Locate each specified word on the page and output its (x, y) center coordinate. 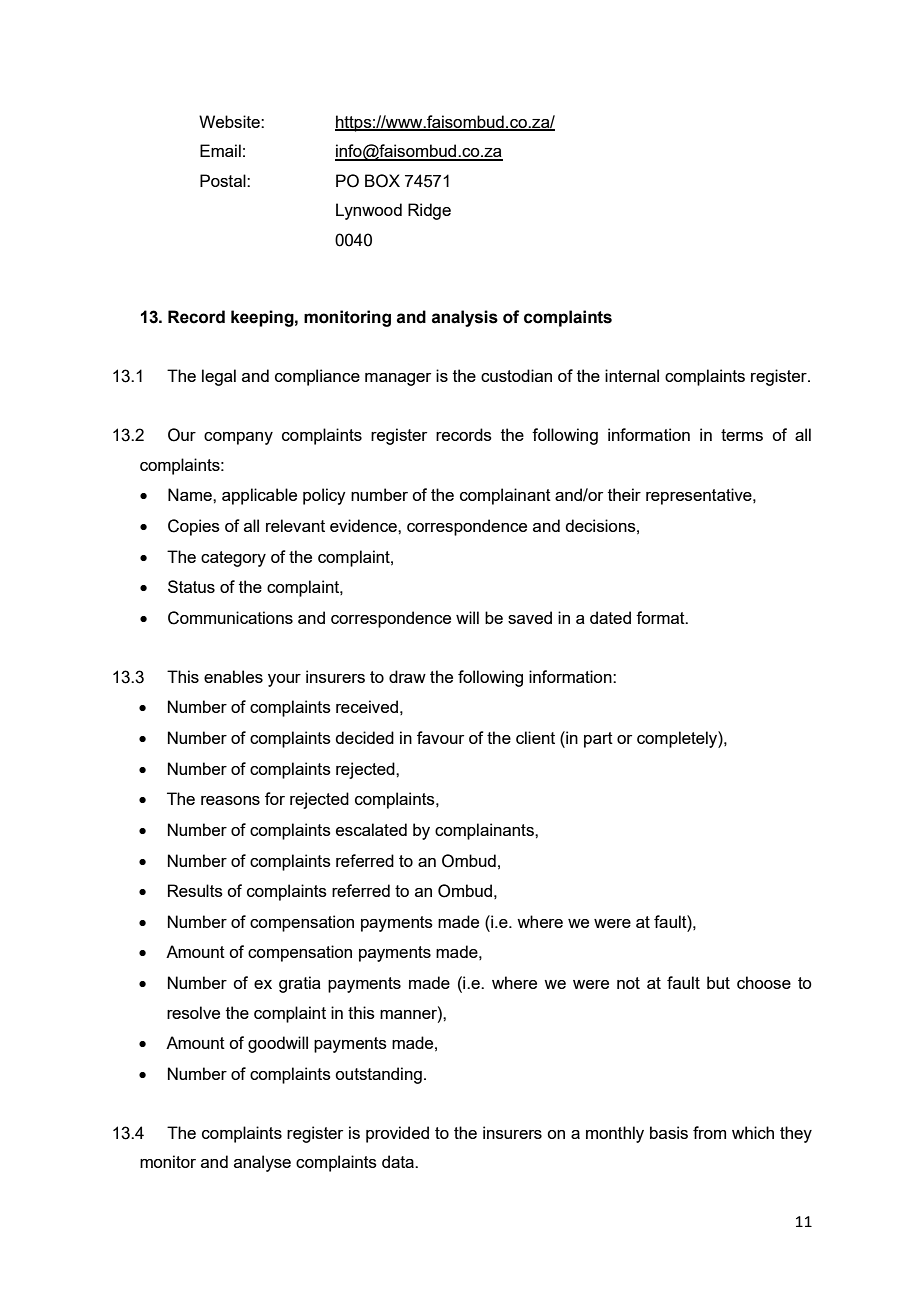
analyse (262, 1163)
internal (632, 375)
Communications (230, 618)
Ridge (429, 211)
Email (220, 150)
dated (610, 617)
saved (530, 617)
